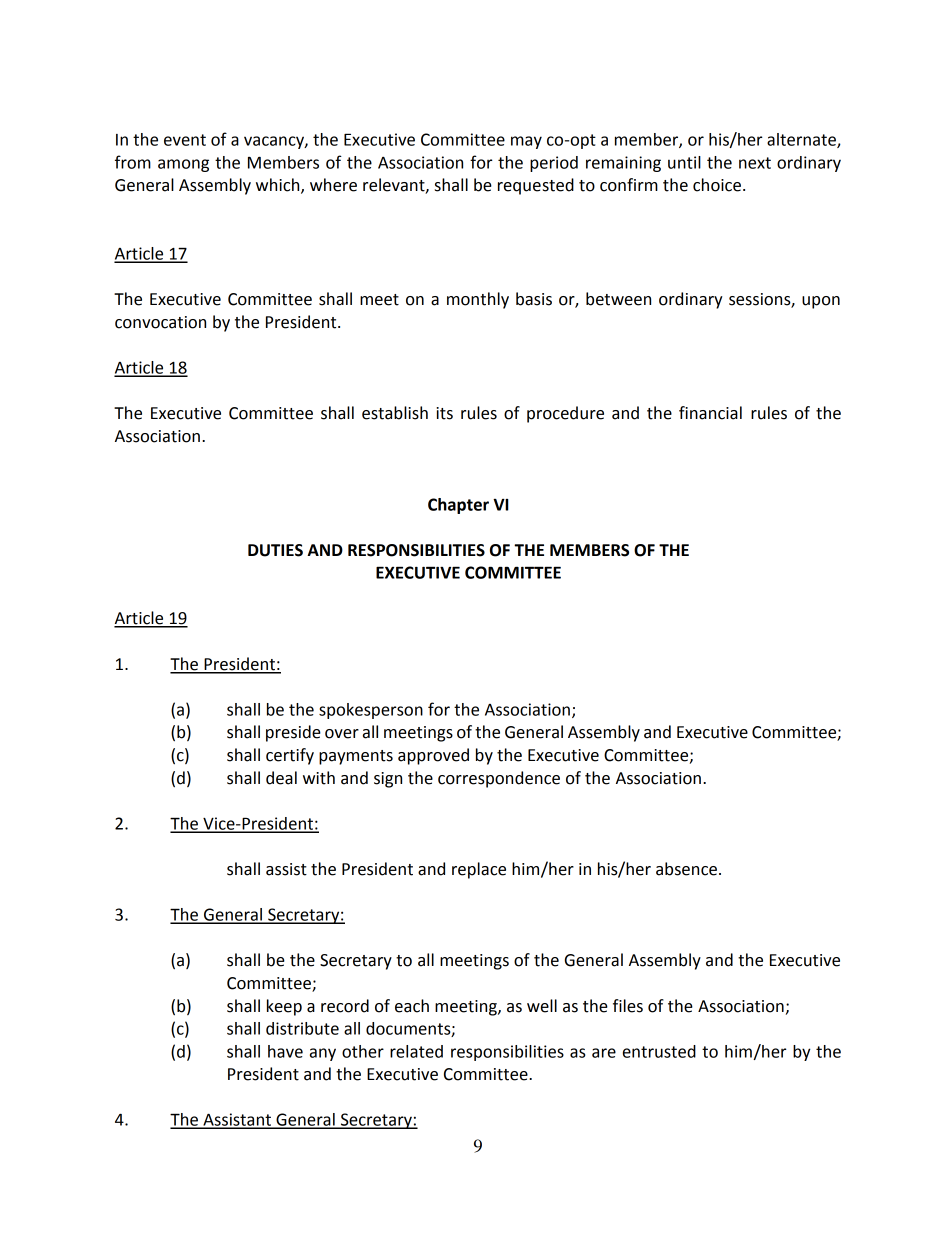  I want to click on procedure, so click(565, 414).
